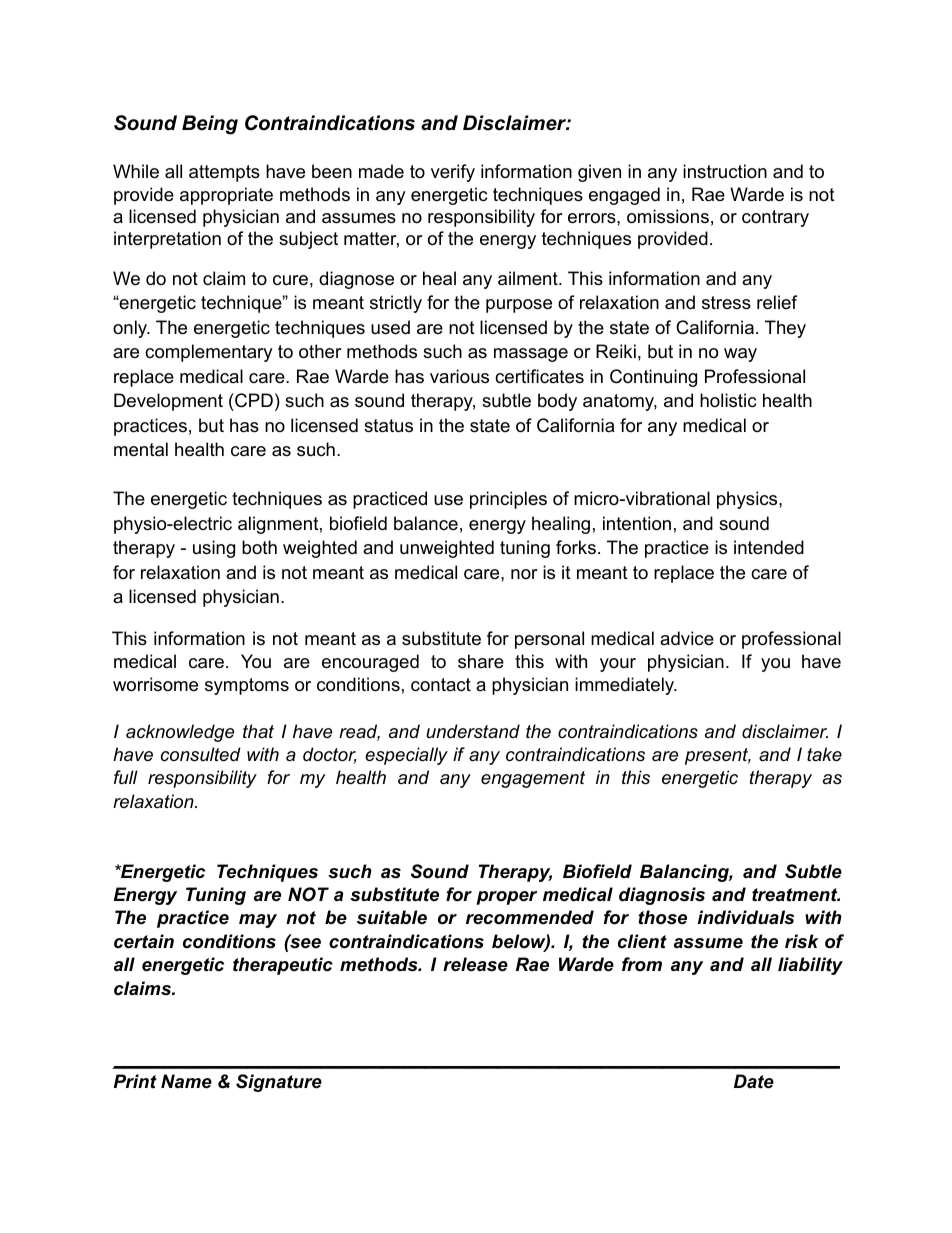 The image size is (952, 1233). I want to click on instruction, so click(725, 171).
